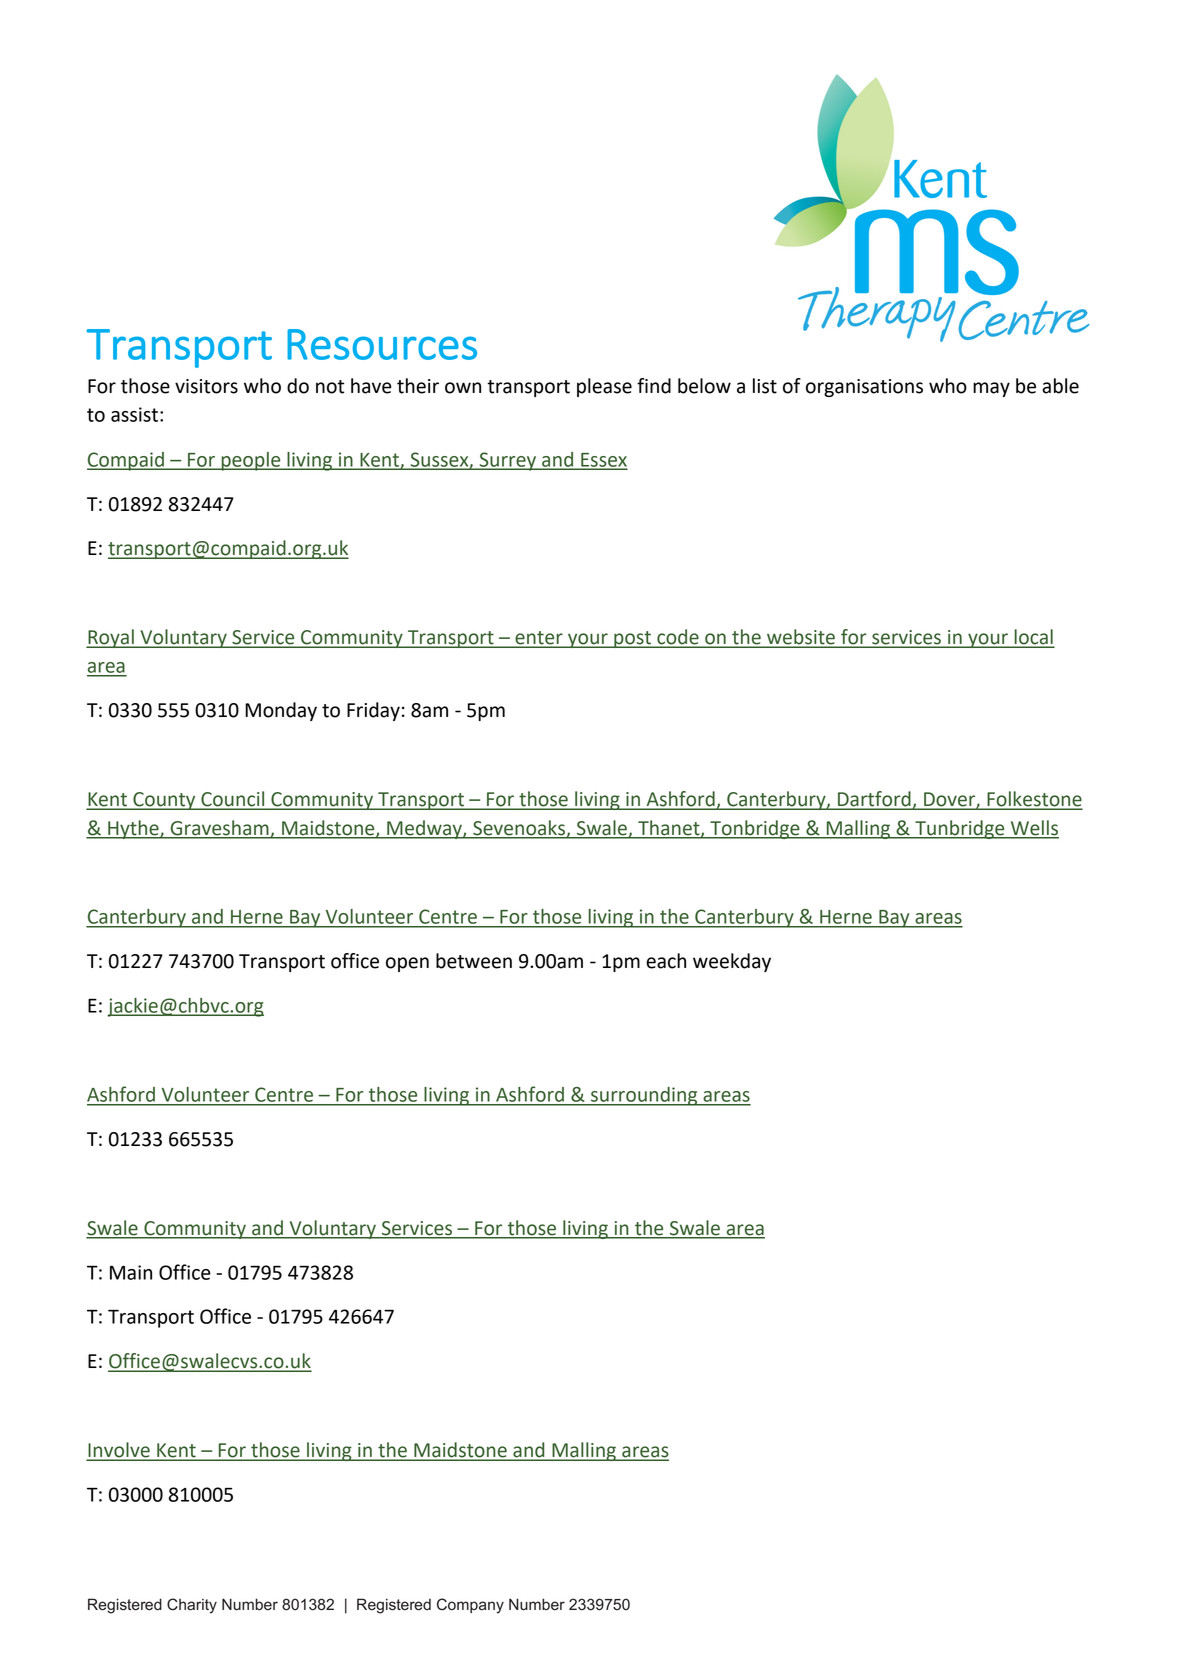  I want to click on Tunbridge, so click(960, 829).
